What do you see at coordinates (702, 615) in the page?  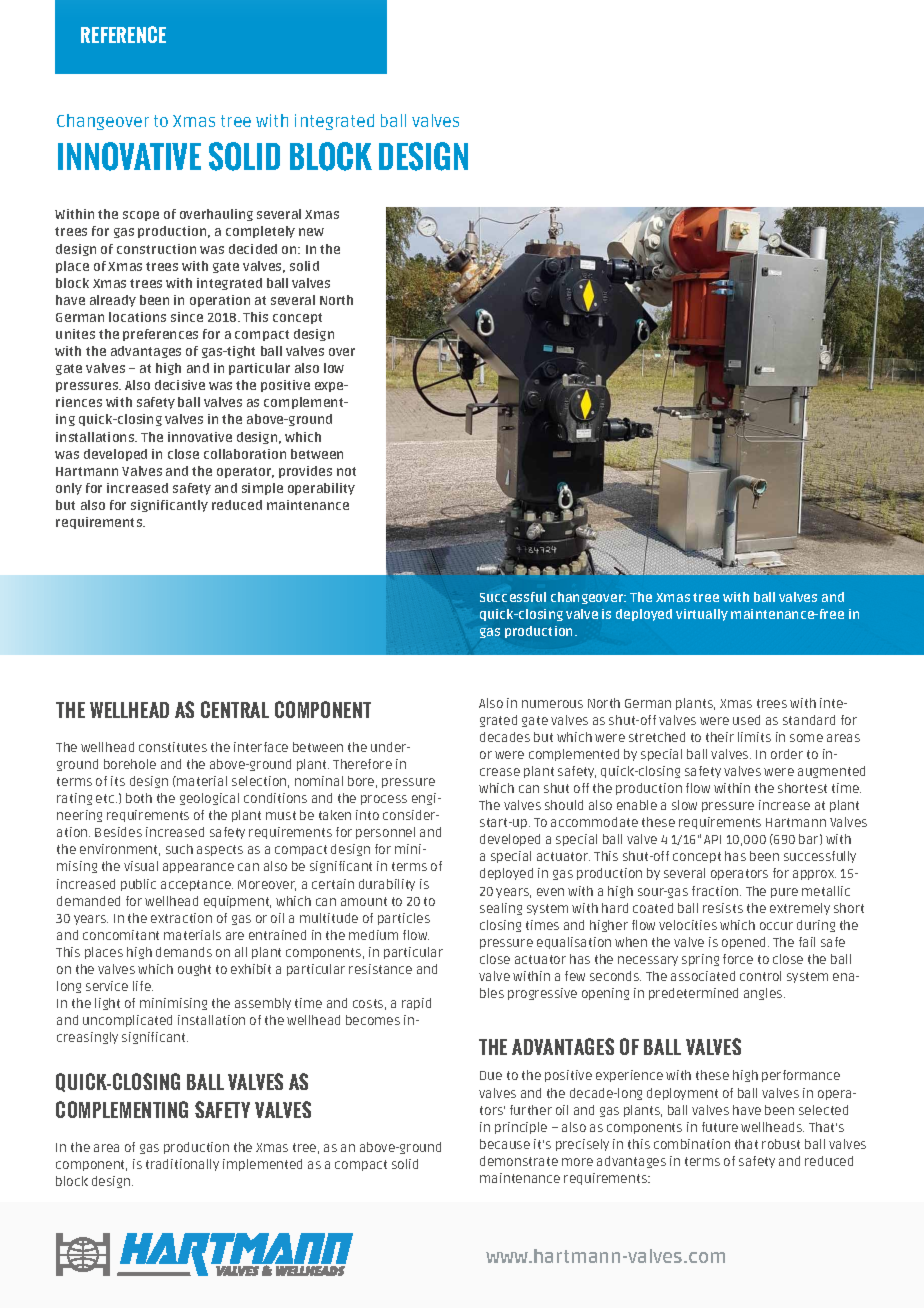 I see `virtually` at bounding box center [702, 615].
